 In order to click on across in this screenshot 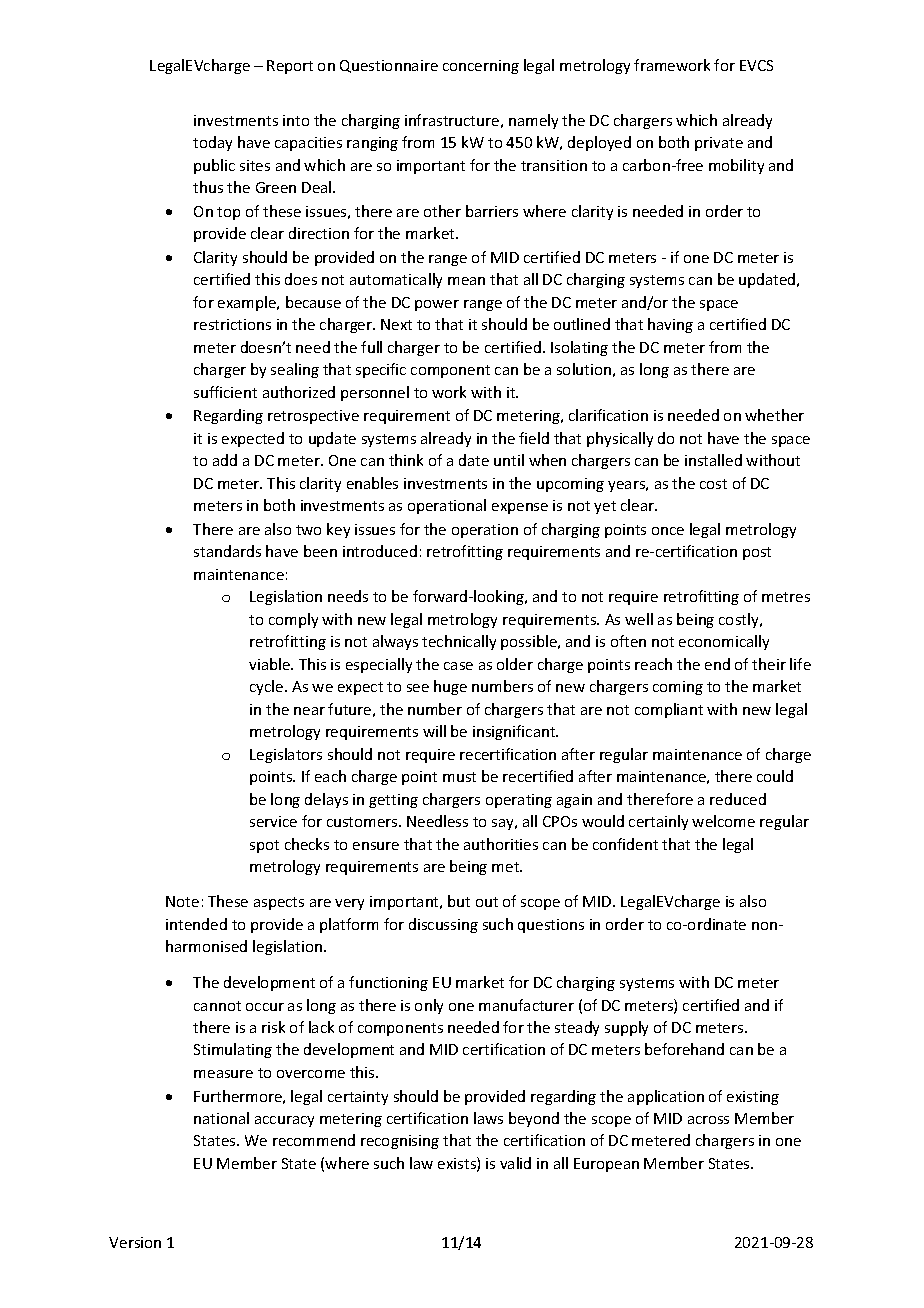, I will do `click(708, 1120)`.
